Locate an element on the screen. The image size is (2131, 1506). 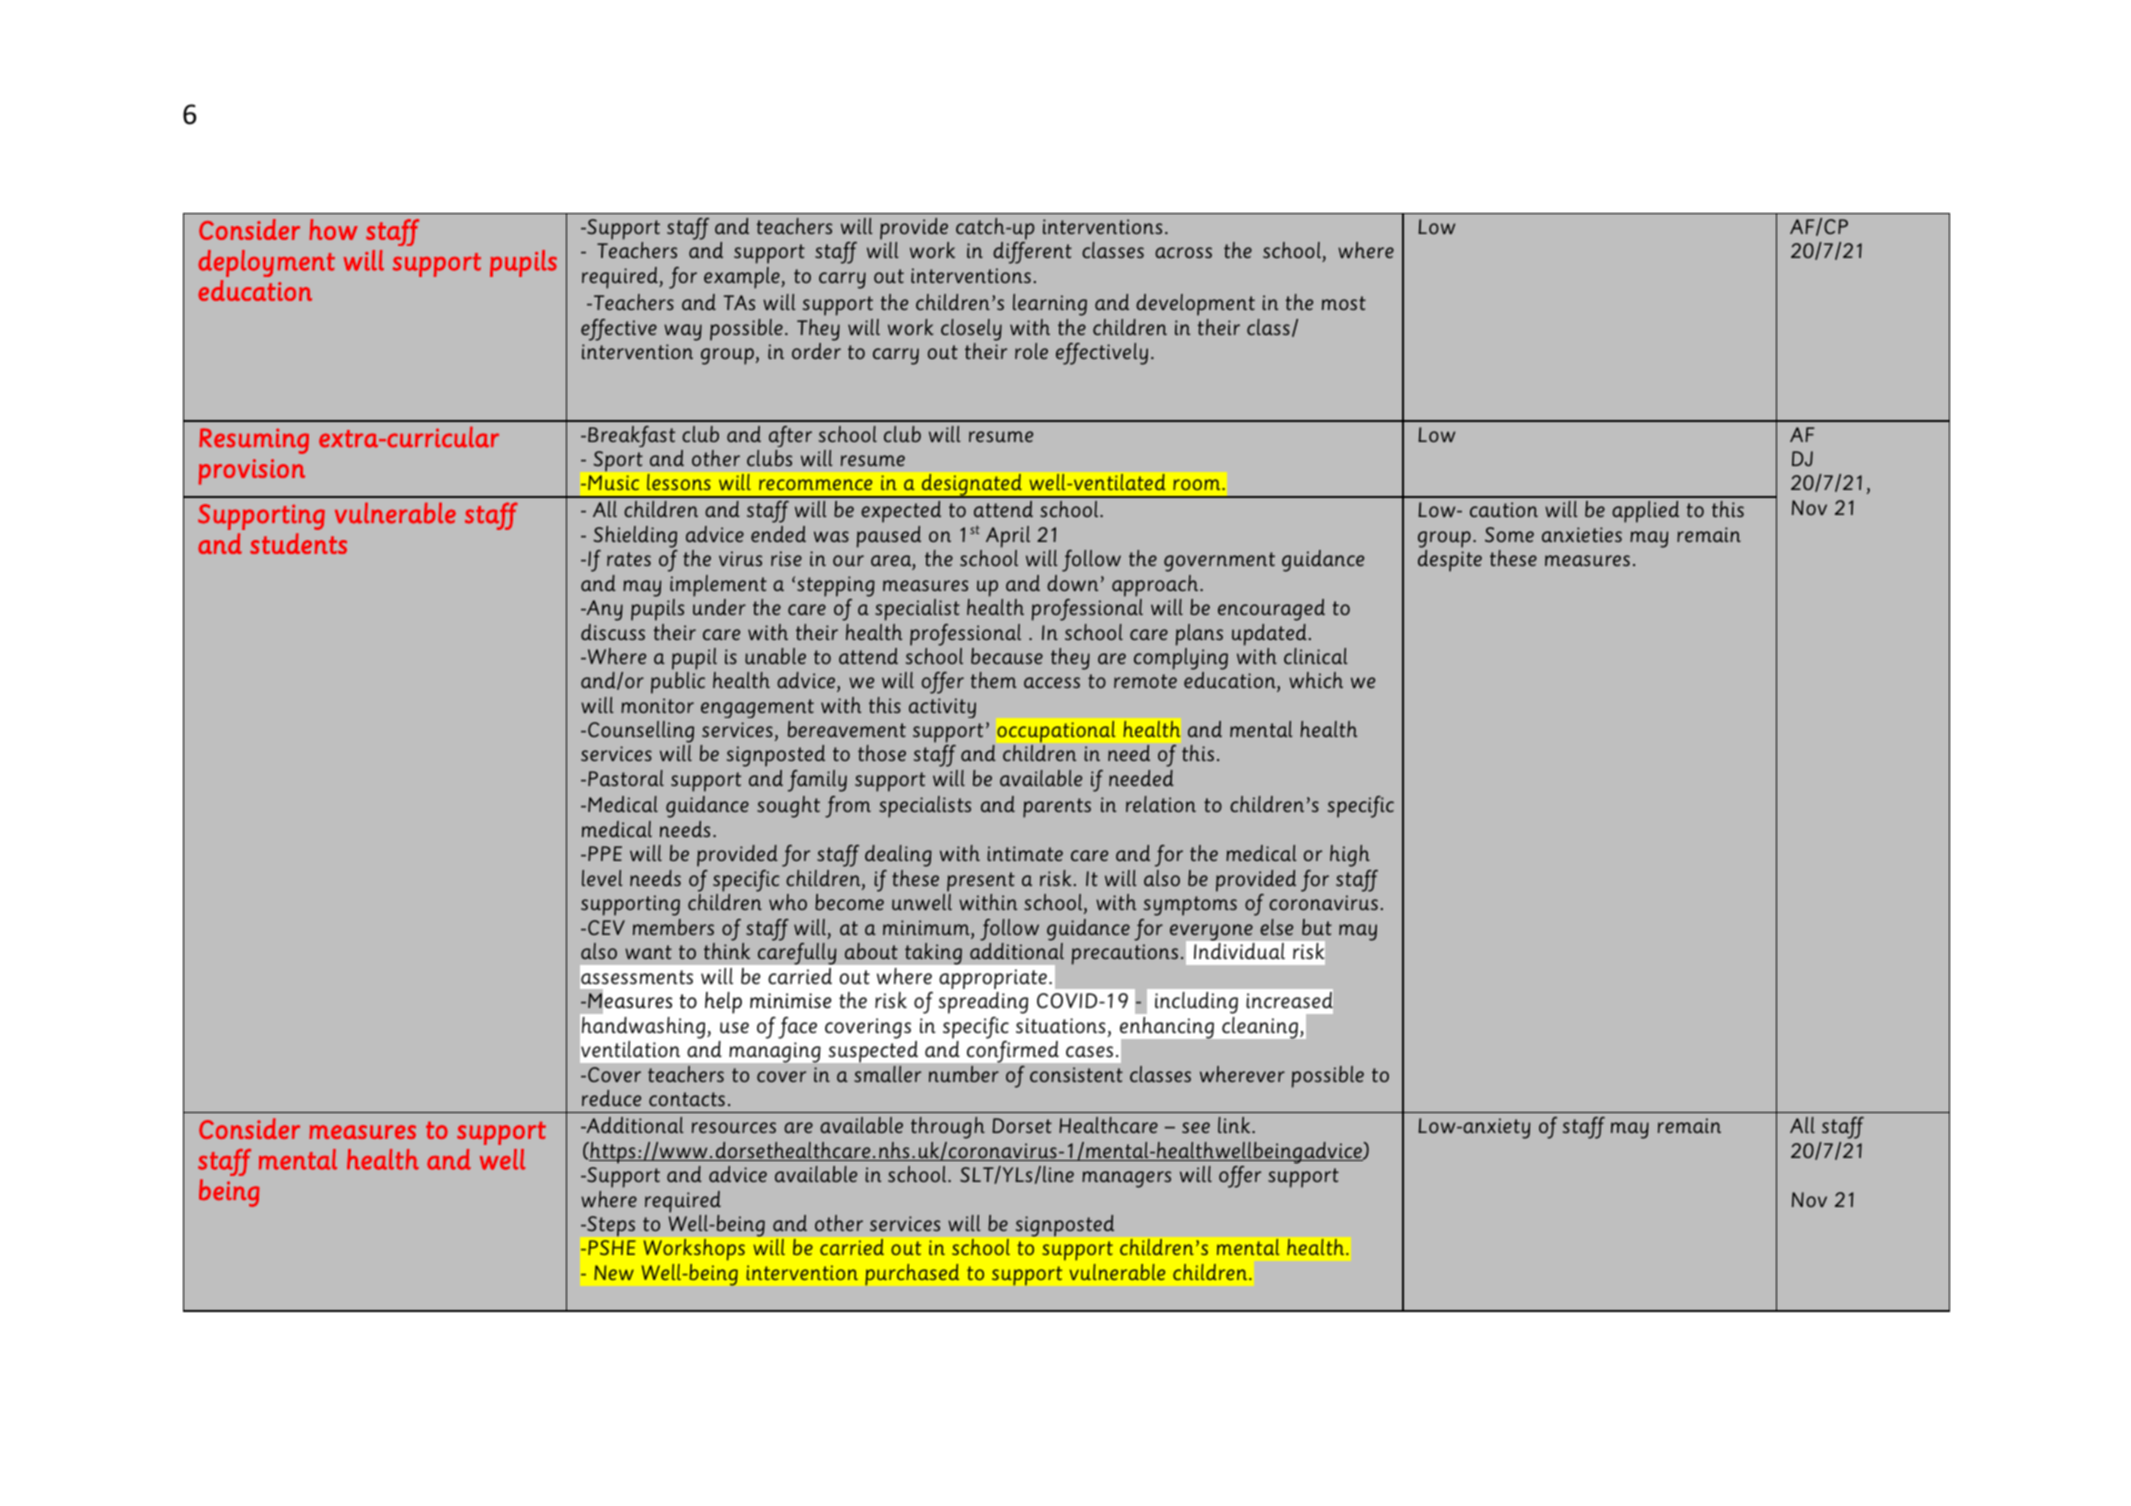
most is located at coordinates (1344, 303).
